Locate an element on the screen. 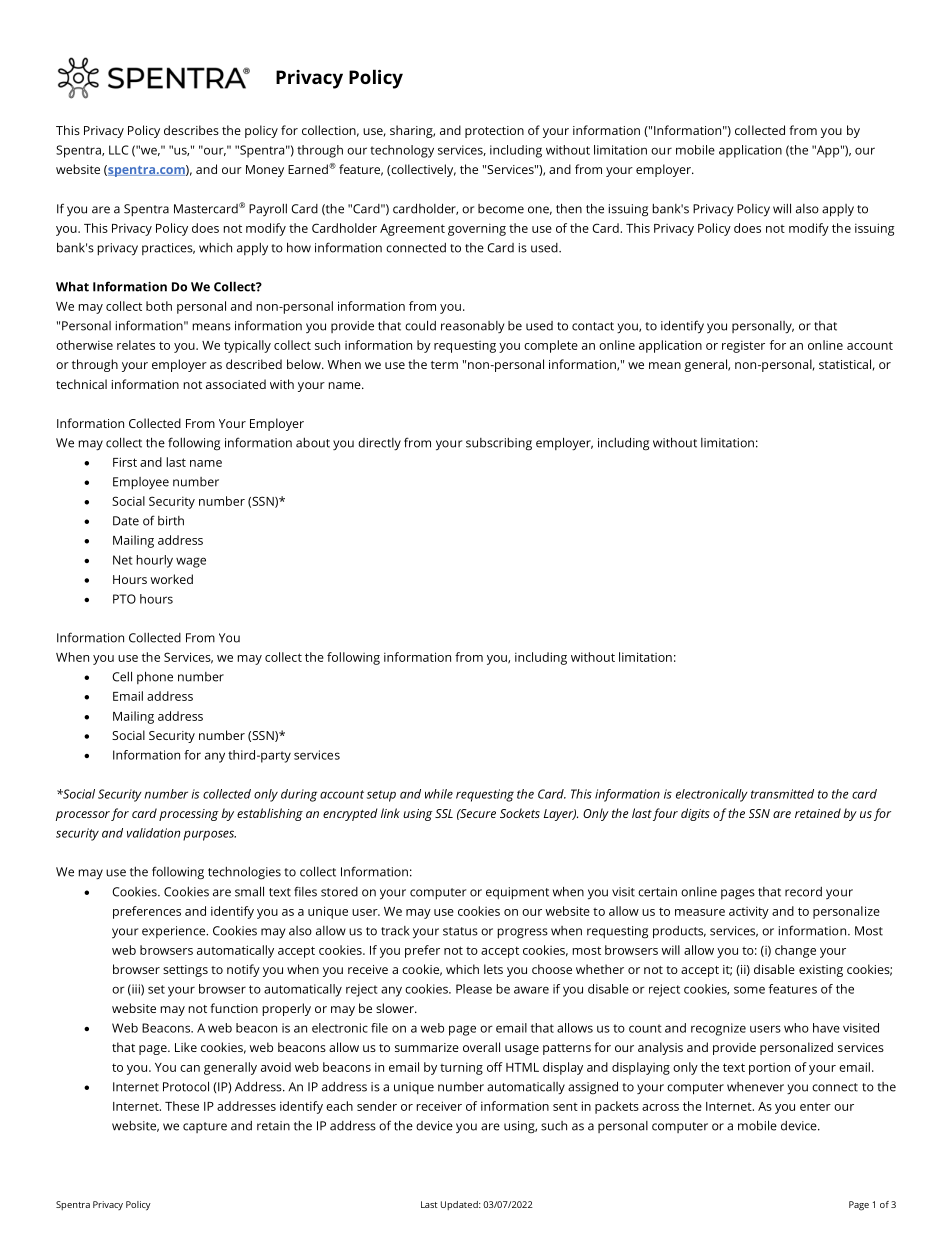  turning is located at coordinates (461, 1068).
